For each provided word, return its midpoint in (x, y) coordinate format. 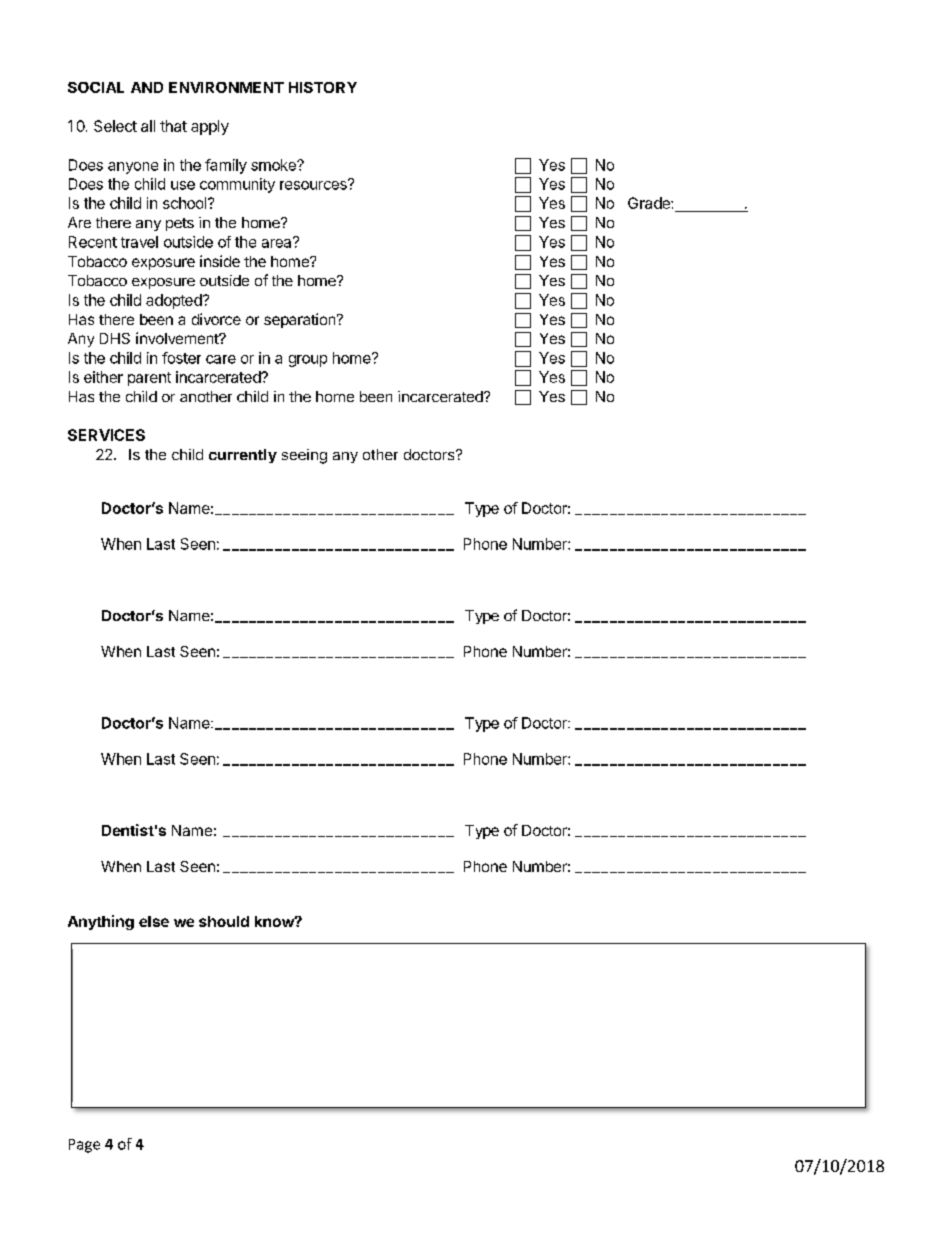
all (148, 126)
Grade (650, 203)
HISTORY (323, 87)
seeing (304, 456)
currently (243, 456)
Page (84, 1146)
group (308, 361)
